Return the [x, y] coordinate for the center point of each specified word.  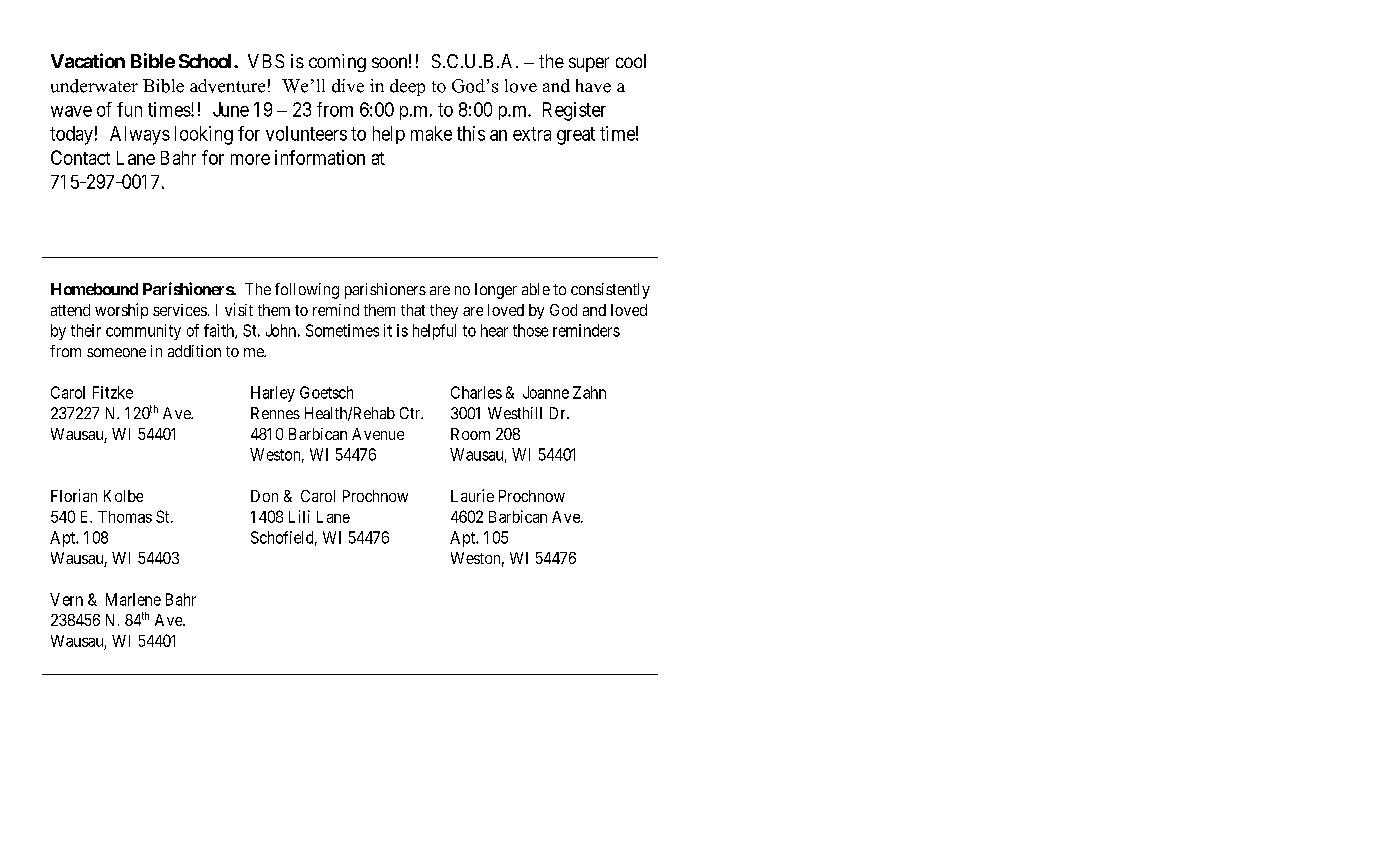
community [143, 332]
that [413, 310]
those [530, 330]
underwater [94, 86]
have [593, 86]
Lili [299, 516]
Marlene [133, 599]
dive [348, 86]
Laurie [472, 495]
